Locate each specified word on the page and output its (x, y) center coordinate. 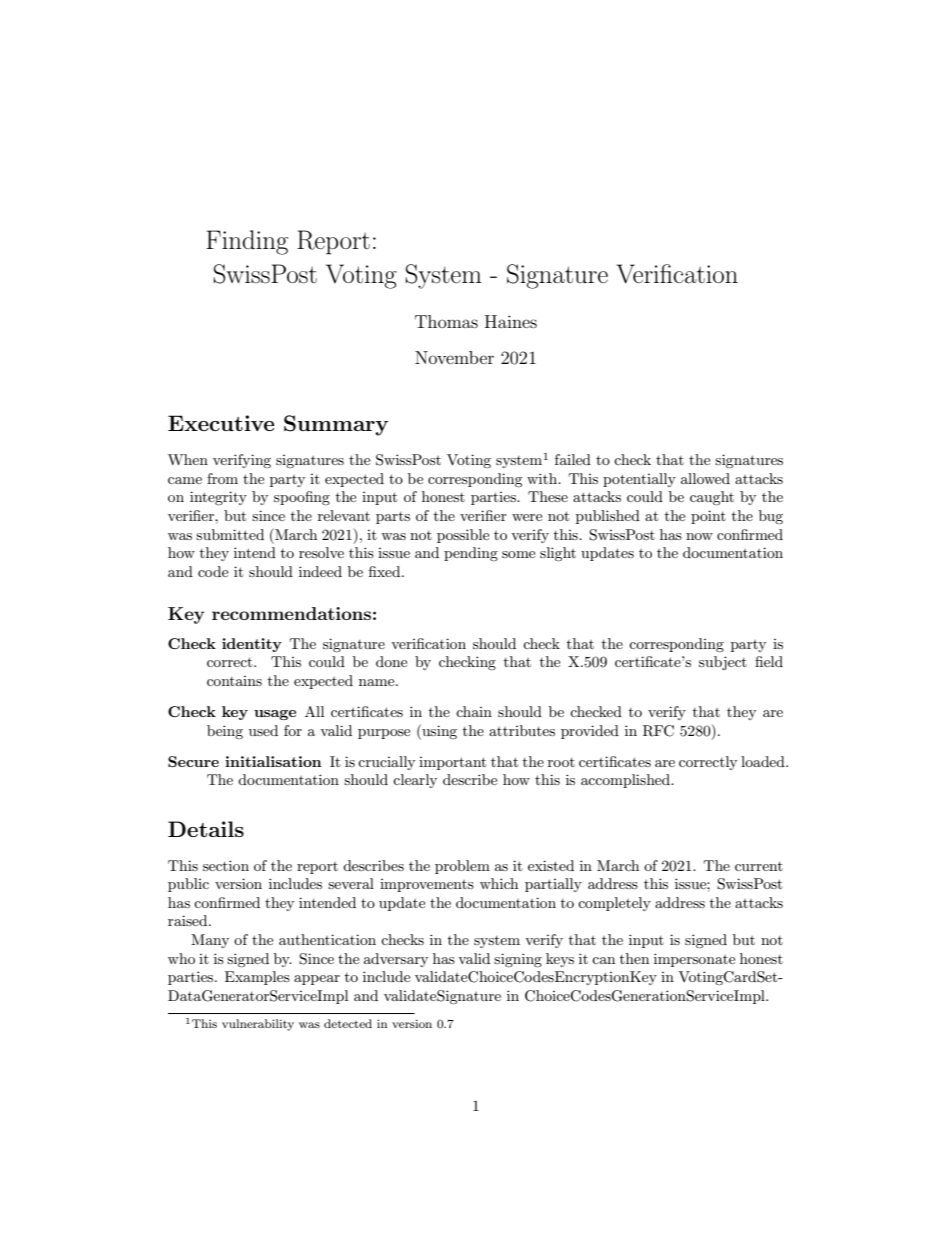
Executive (221, 423)
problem (462, 867)
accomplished (626, 781)
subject (723, 663)
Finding (247, 242)
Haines (511, 321)
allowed (705, 478)
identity (252, 645)
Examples (257, 978)
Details (206, 829)
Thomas (446, 321)
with (543, 478)
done (391, 661)
